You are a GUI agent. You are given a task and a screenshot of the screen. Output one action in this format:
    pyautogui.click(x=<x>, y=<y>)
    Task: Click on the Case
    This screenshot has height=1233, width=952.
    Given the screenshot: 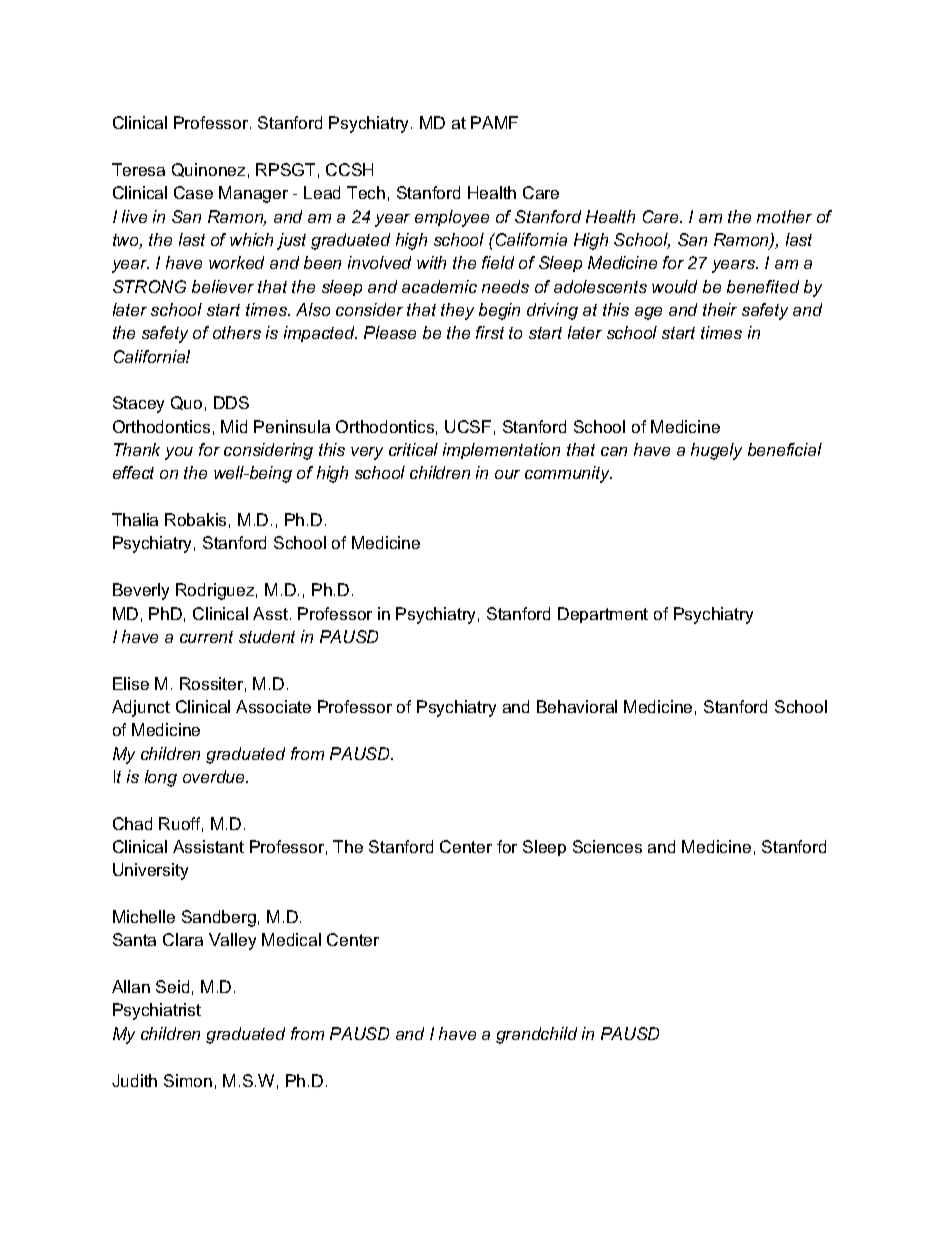 What is the action you would take?
    pyautogui.click(x=193, y=192)
